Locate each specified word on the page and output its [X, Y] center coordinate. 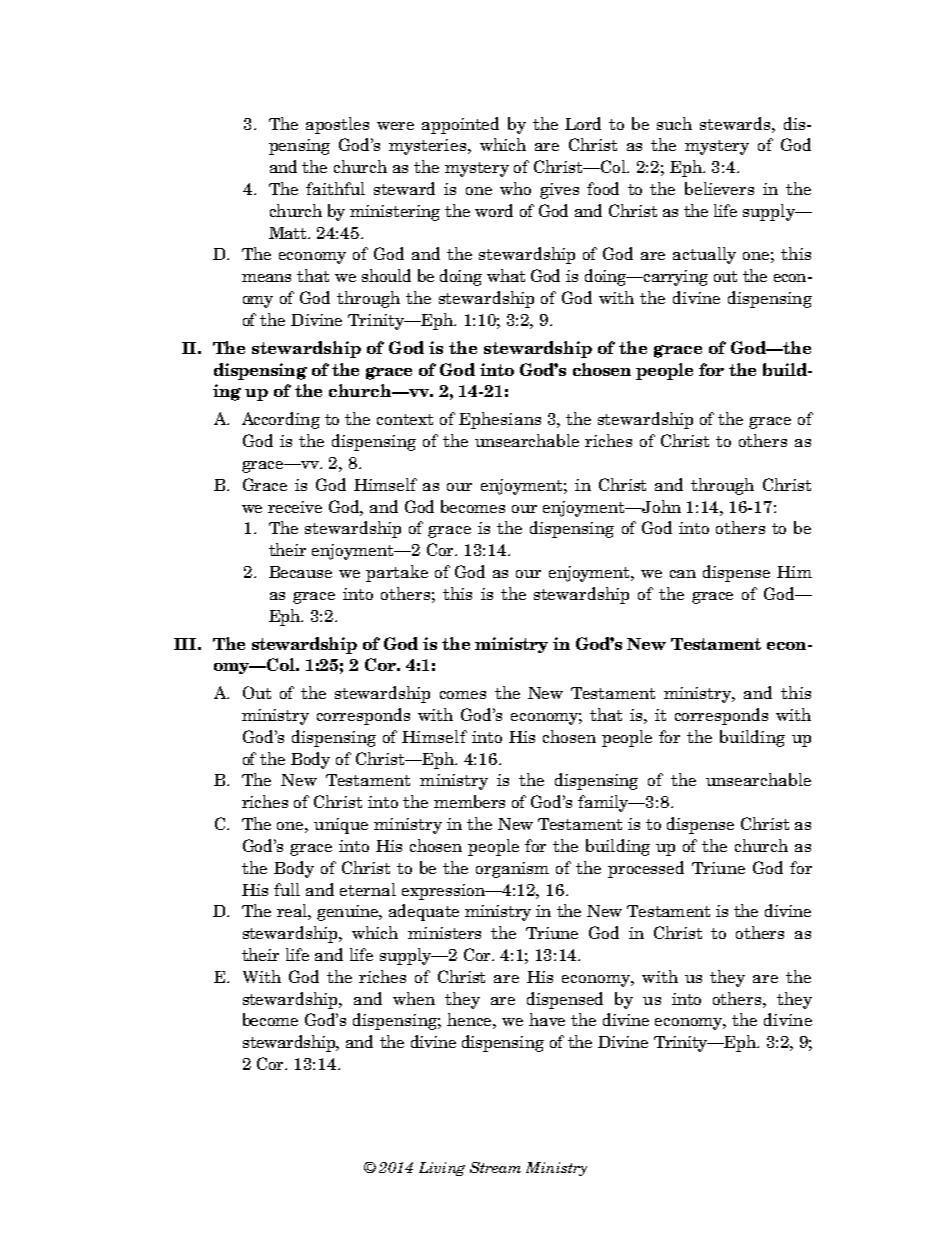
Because [300, 572]
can [683, 574]
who [515, 188]
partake [397, 573]
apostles [337, 125]
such [674, 123]
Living [442, 1169]
